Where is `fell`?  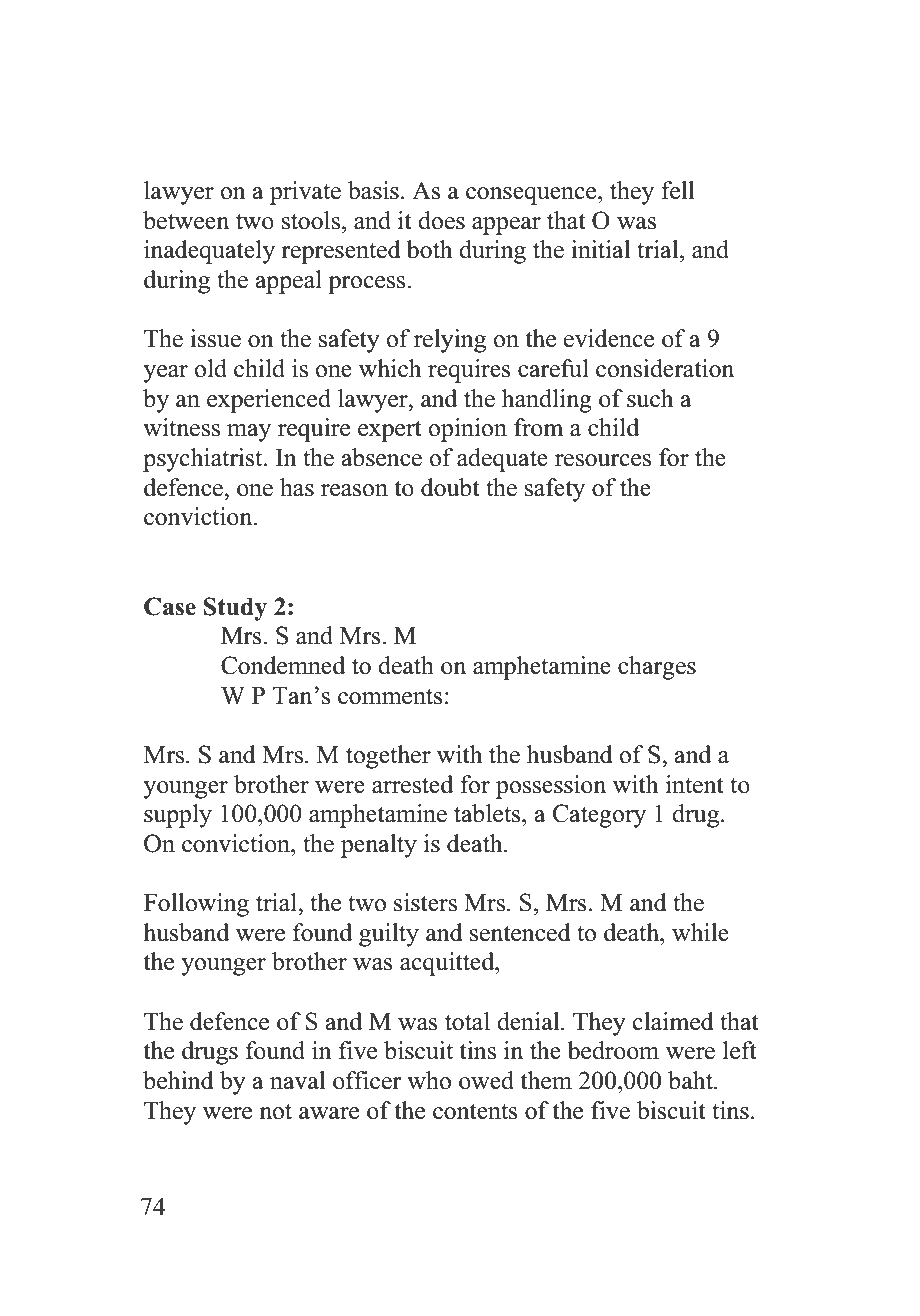
fell is located at coordinates (677, 190).
